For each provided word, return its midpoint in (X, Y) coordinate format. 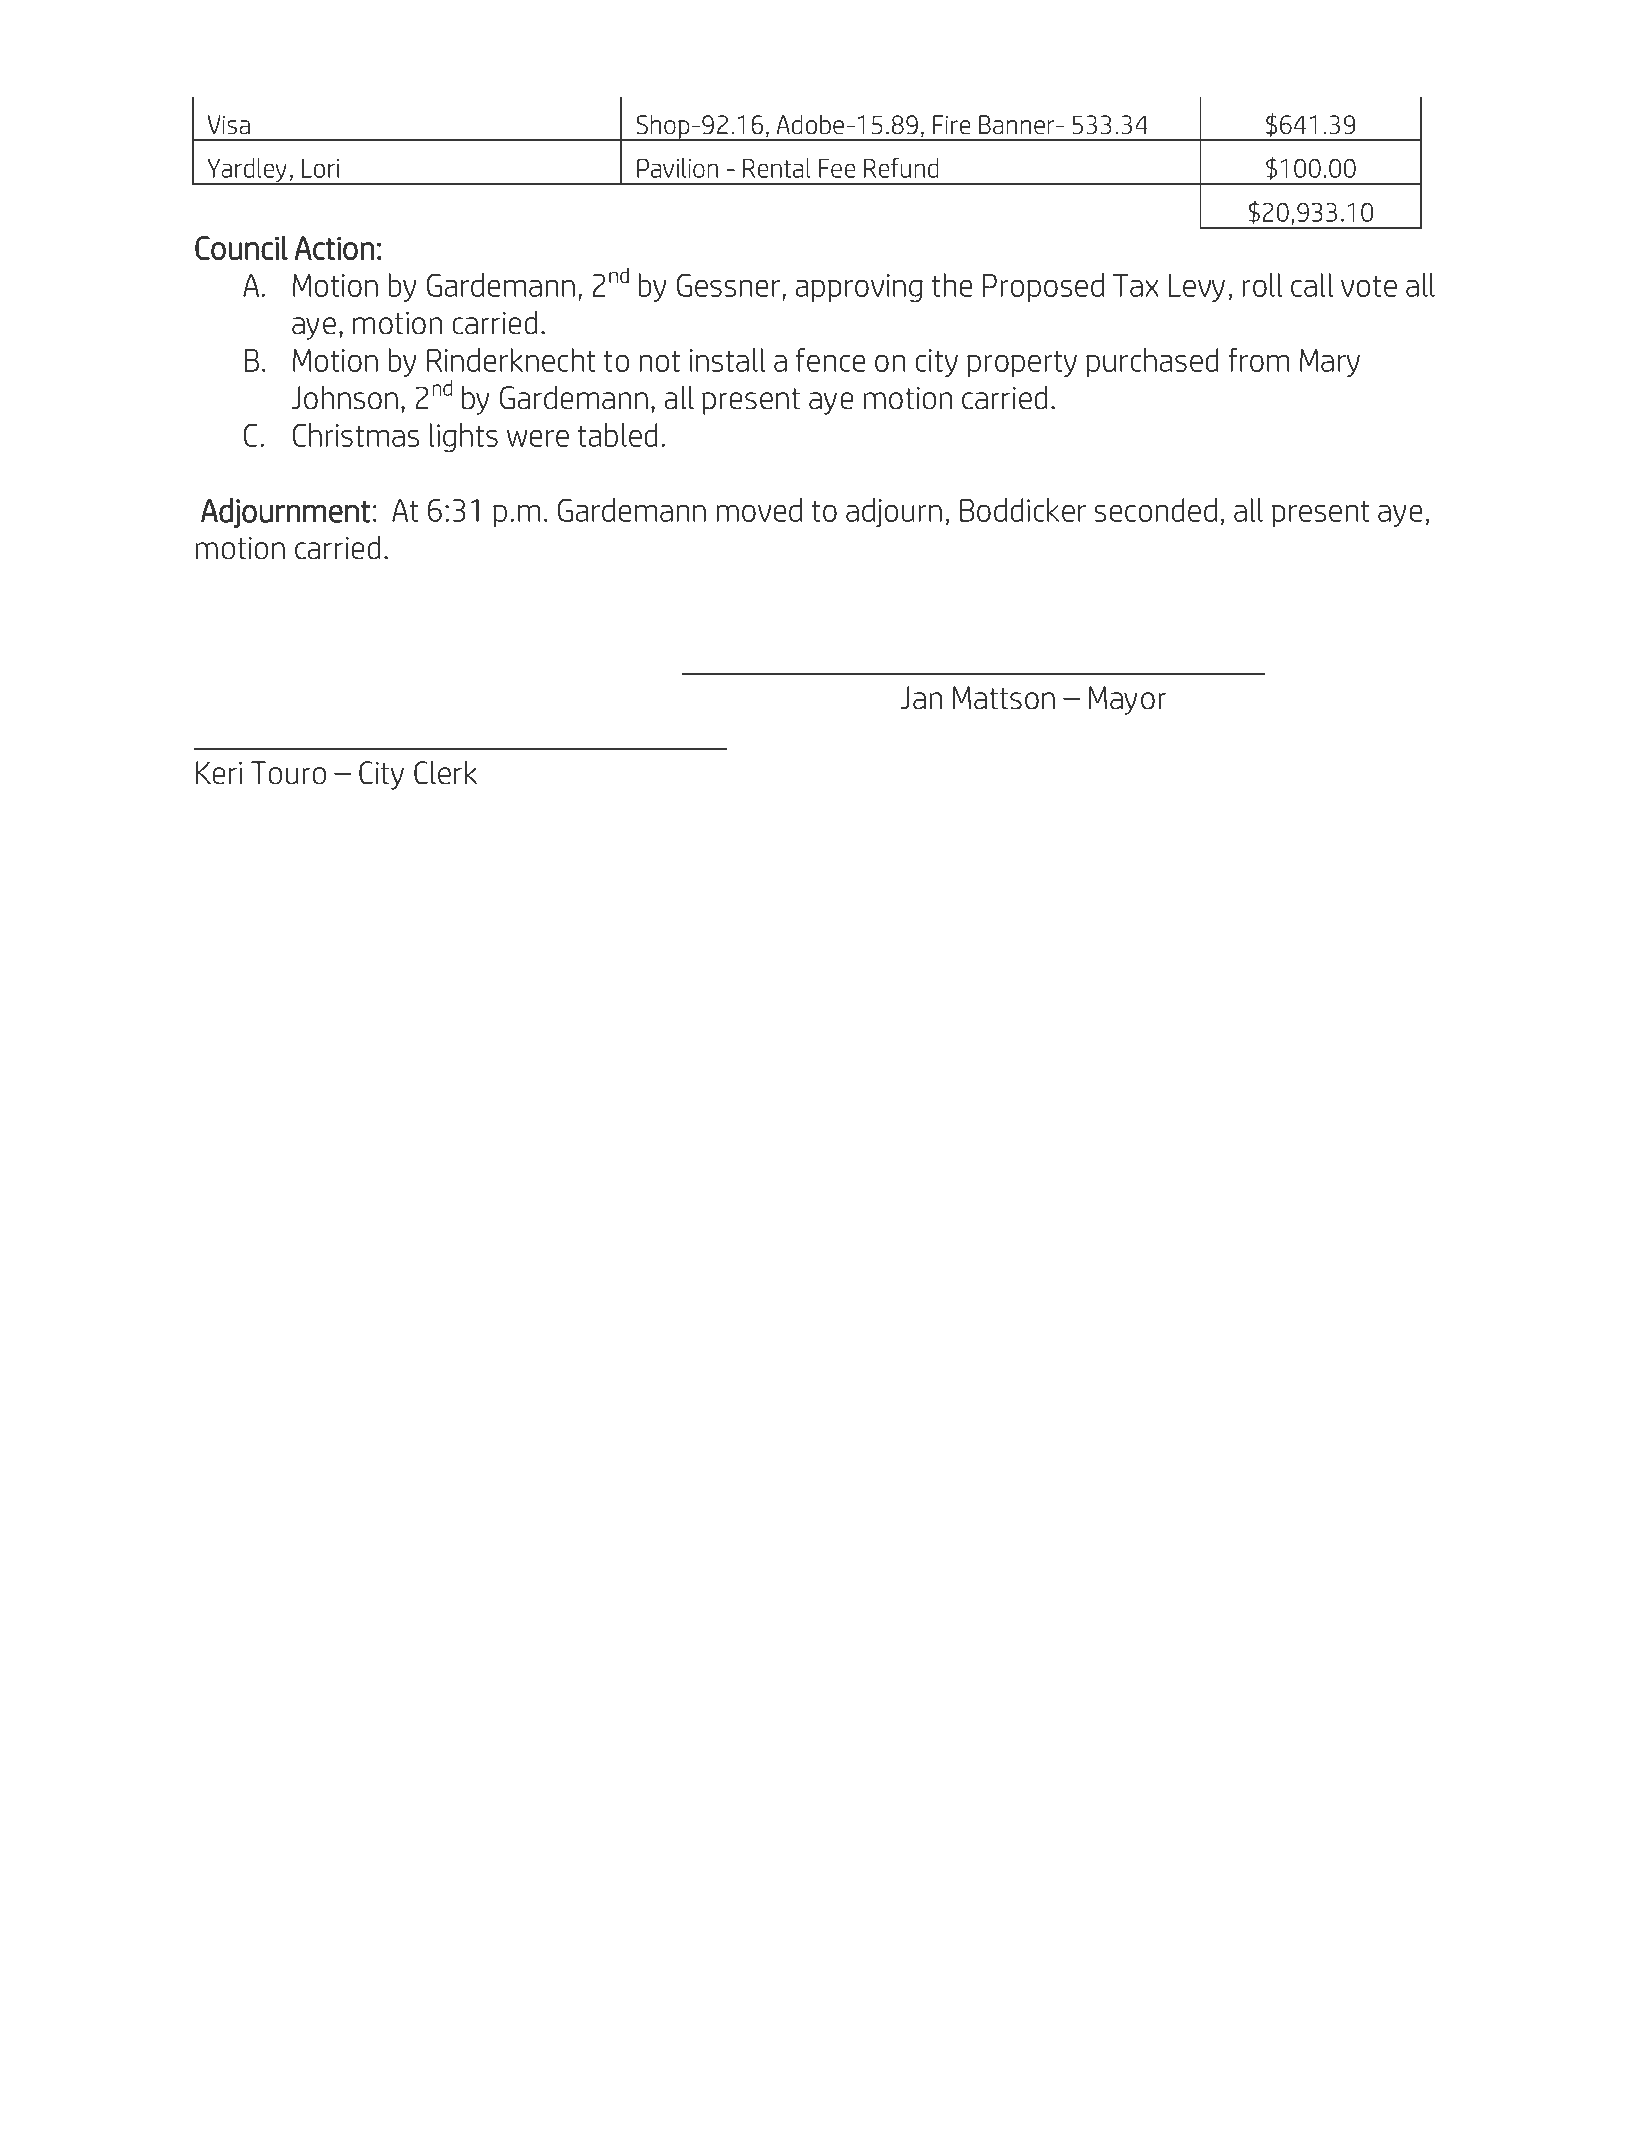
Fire (951, 125)
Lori (321, 168)
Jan (921, 698)
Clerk (445, 773)
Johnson (345, 397)
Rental (777, 168)
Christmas (356, 435)
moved (759, 510)
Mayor (1127, 700)
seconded (1156, 510)
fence (830, 360)
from (1258, 360)
